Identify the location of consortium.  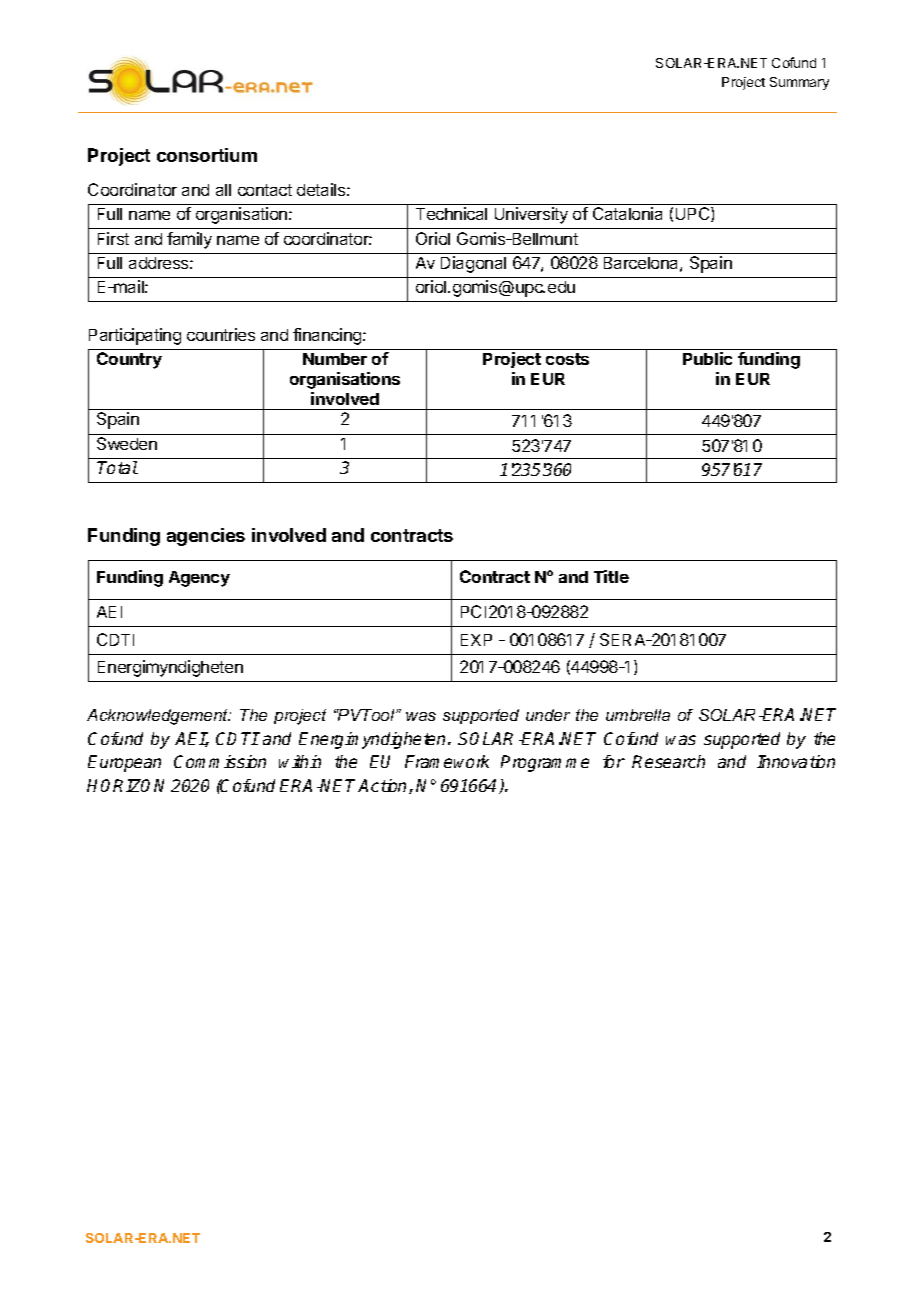
(207, 155).
